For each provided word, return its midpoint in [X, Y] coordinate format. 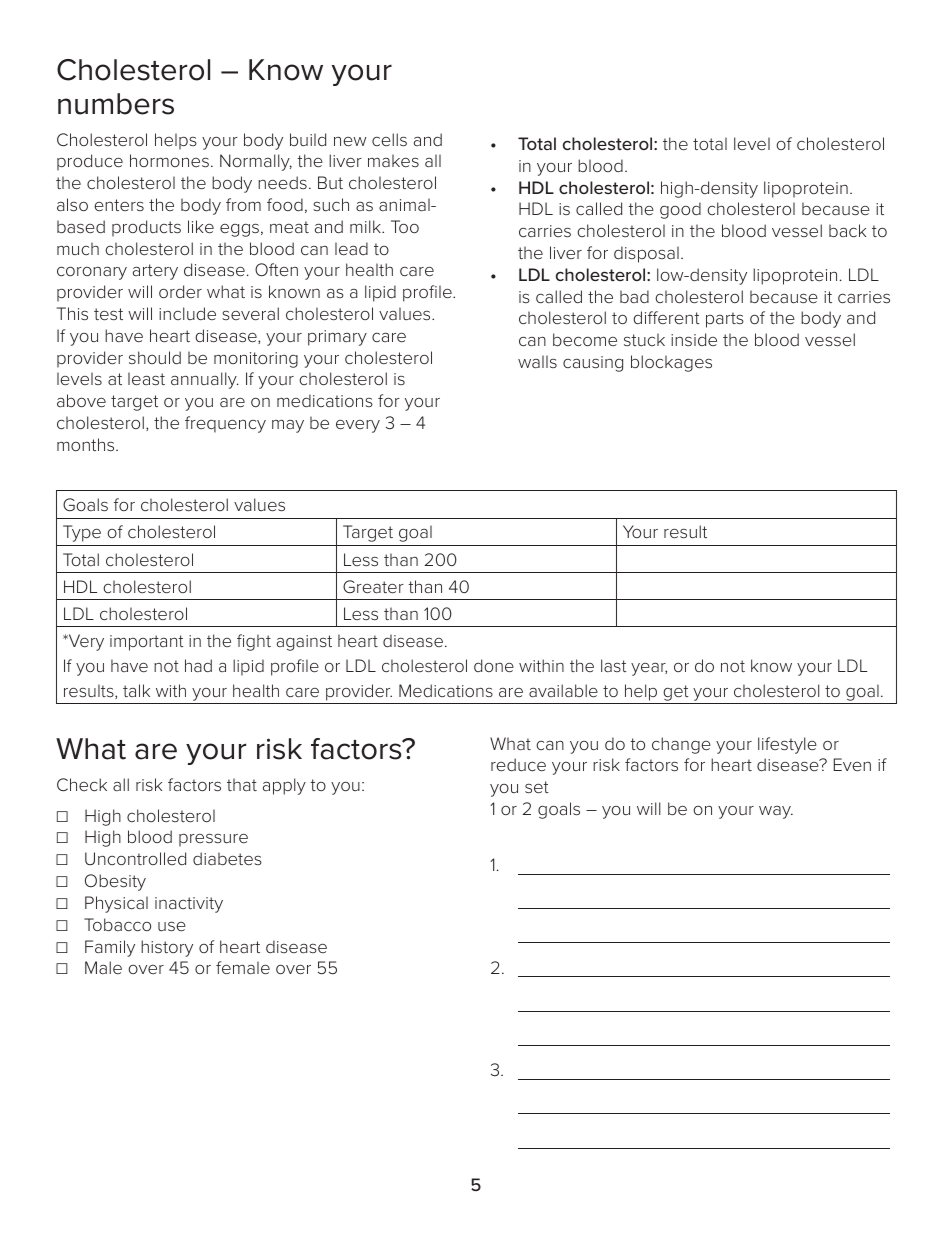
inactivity [189, 905]
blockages [671, 363]
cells [389, 139]
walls [537, 361]
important [146, 643]
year [649, 669]
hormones [169, 160]
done [494, 665]
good [680, 210]
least [146, 378]
